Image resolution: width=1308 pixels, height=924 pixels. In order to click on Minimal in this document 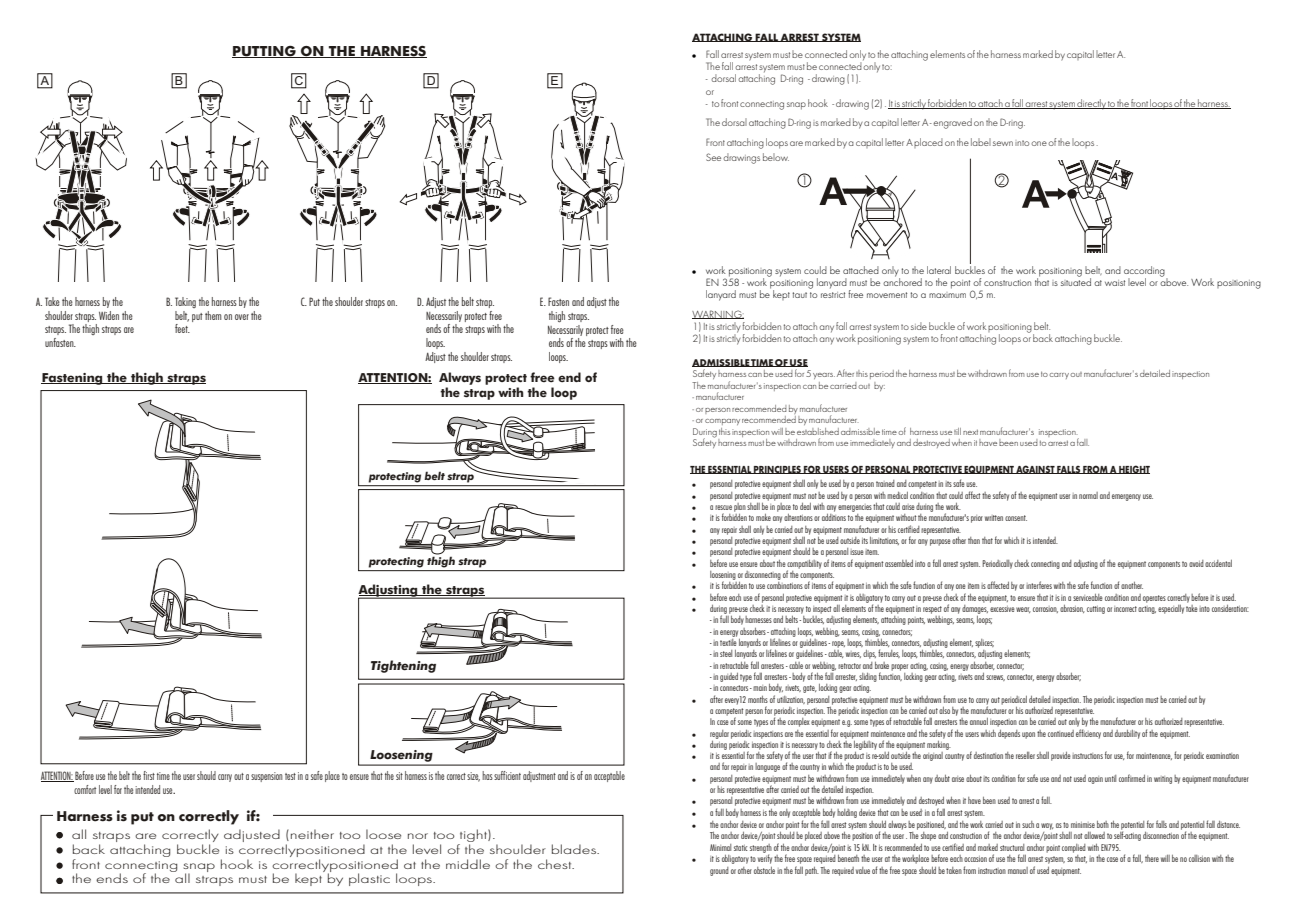, I will do `click(720, 847)`.
